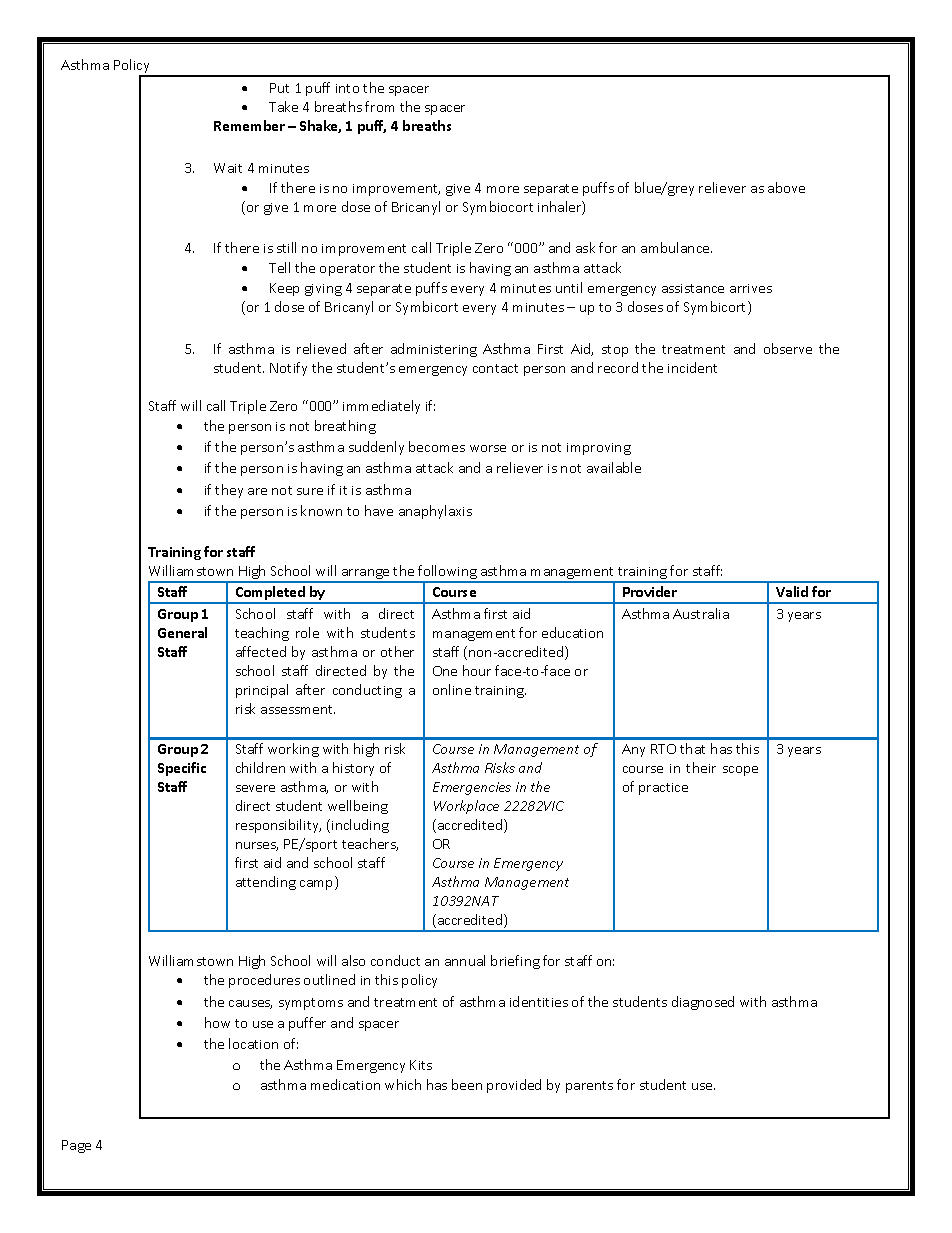  What do you see at coordinates (249, 125) in the page?
I see `Remember` at bounding box center [249, 125].
